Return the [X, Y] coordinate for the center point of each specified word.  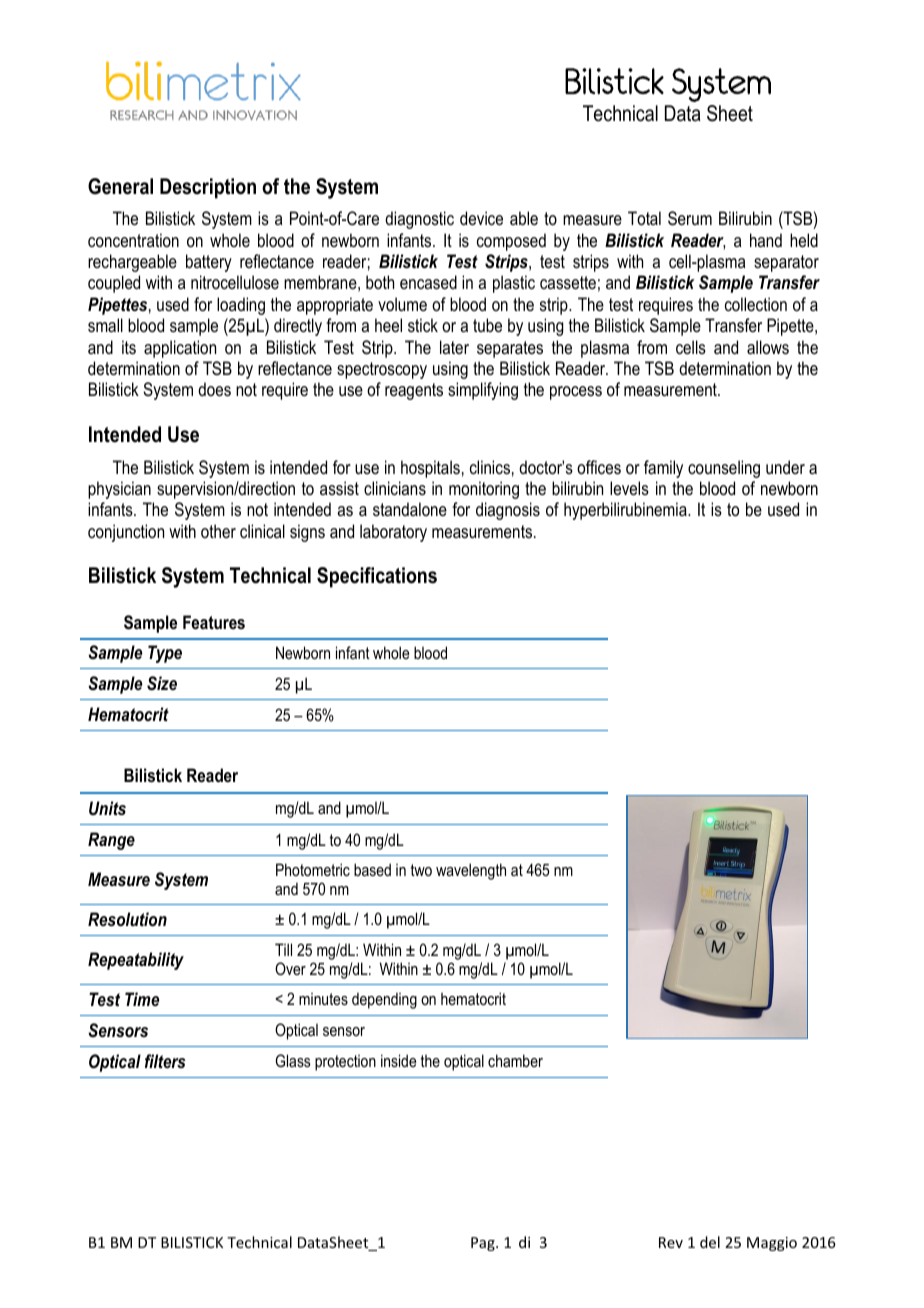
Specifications [377, 577]
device [481, 218]
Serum [690, 218]
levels [629, 488]
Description [208, 188]
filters [165, 1061]
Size [162, 683]
